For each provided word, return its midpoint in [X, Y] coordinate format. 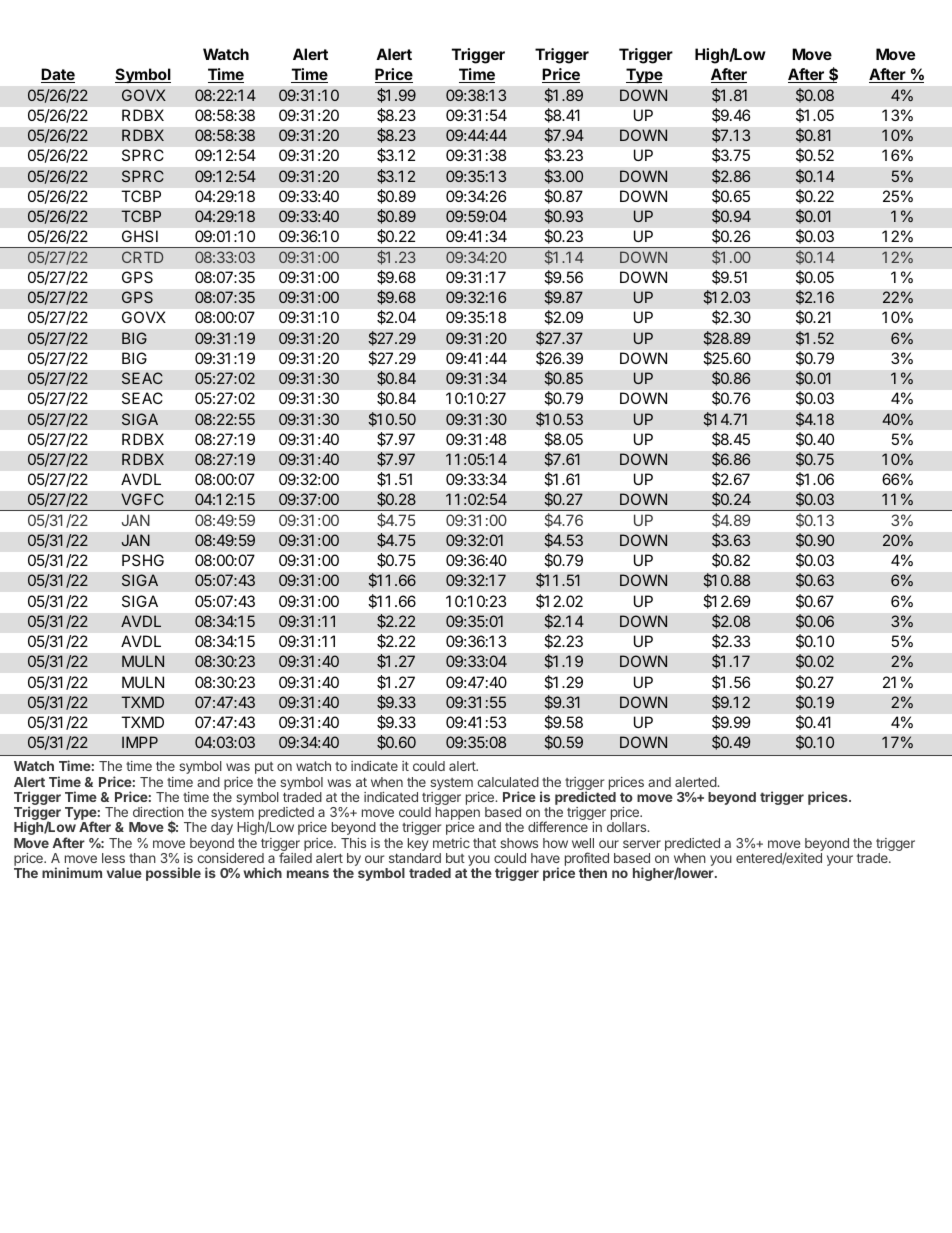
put [264, 768]
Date [58, 75]
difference [558, 826]
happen [458, 815]
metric [451, 843]
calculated [508, 782]
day [222, 828]
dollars [628, 827]
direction [158, 812]
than [142, 858]
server [642, 844]
